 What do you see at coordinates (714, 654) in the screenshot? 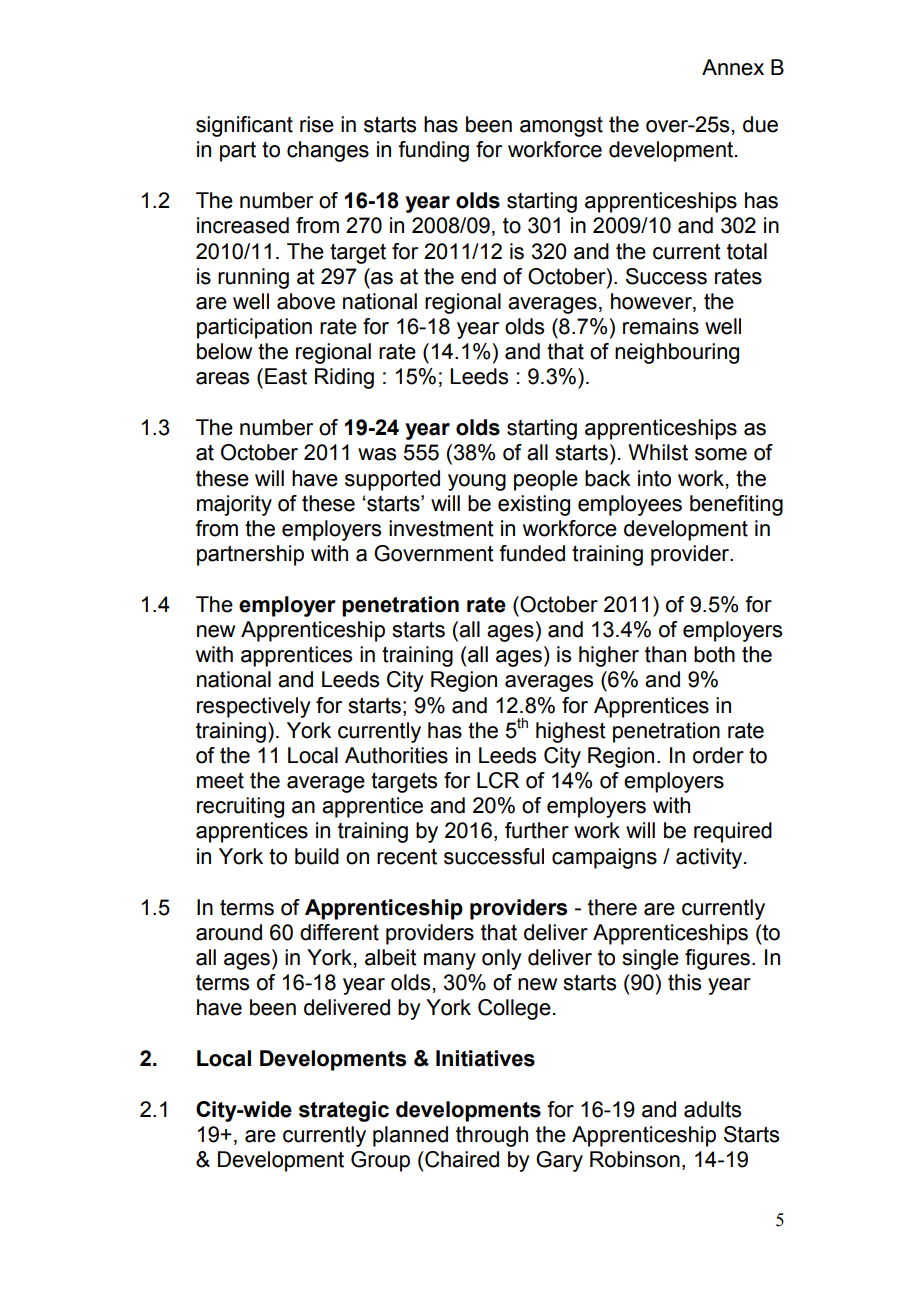
I see `both` at bounding box center [714, 654].
